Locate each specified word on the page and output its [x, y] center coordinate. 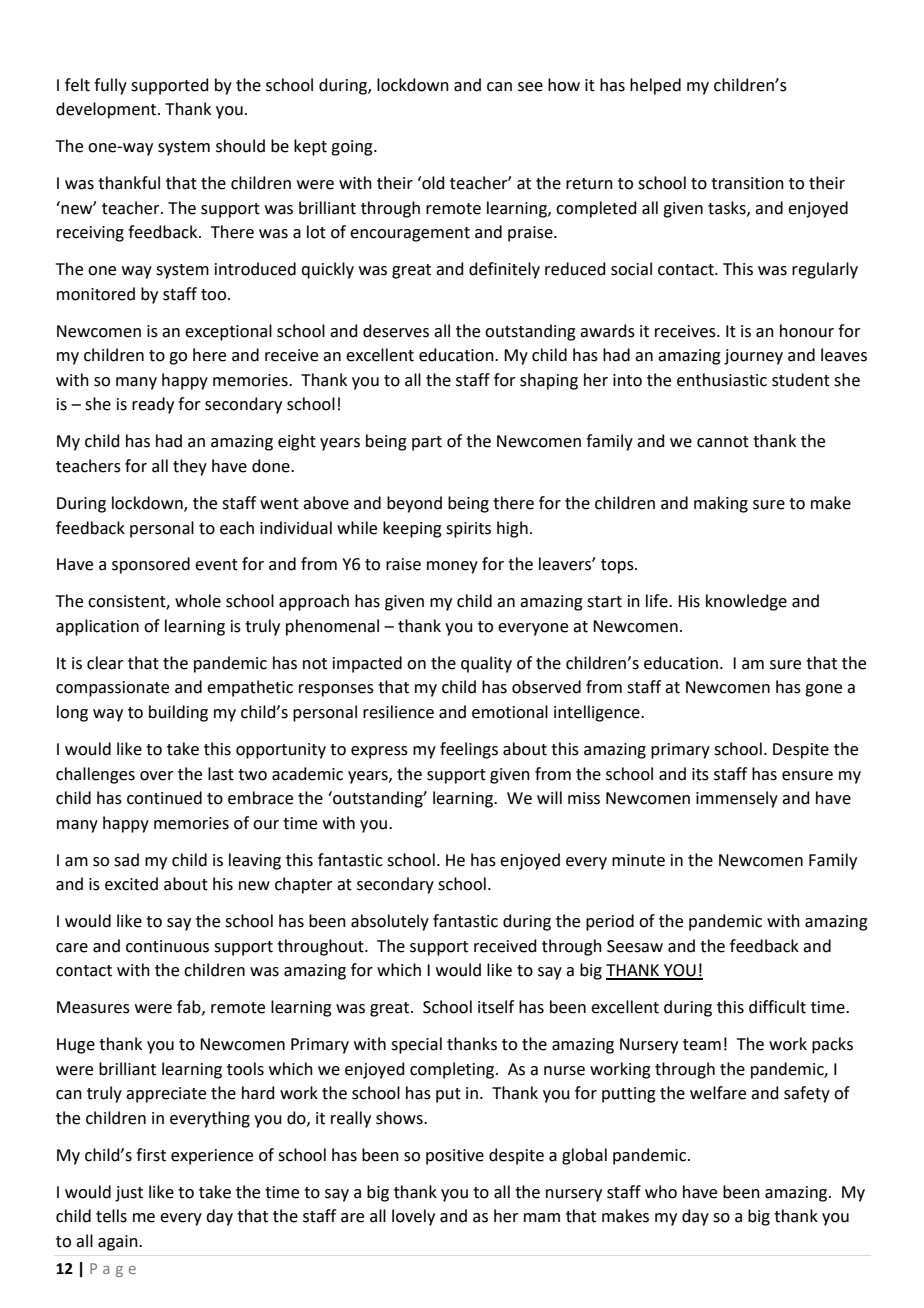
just [129, 1194]
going [353, 148]
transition [747, 183]
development [107, 110]
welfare [718, 1093]
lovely [413, 1217]
